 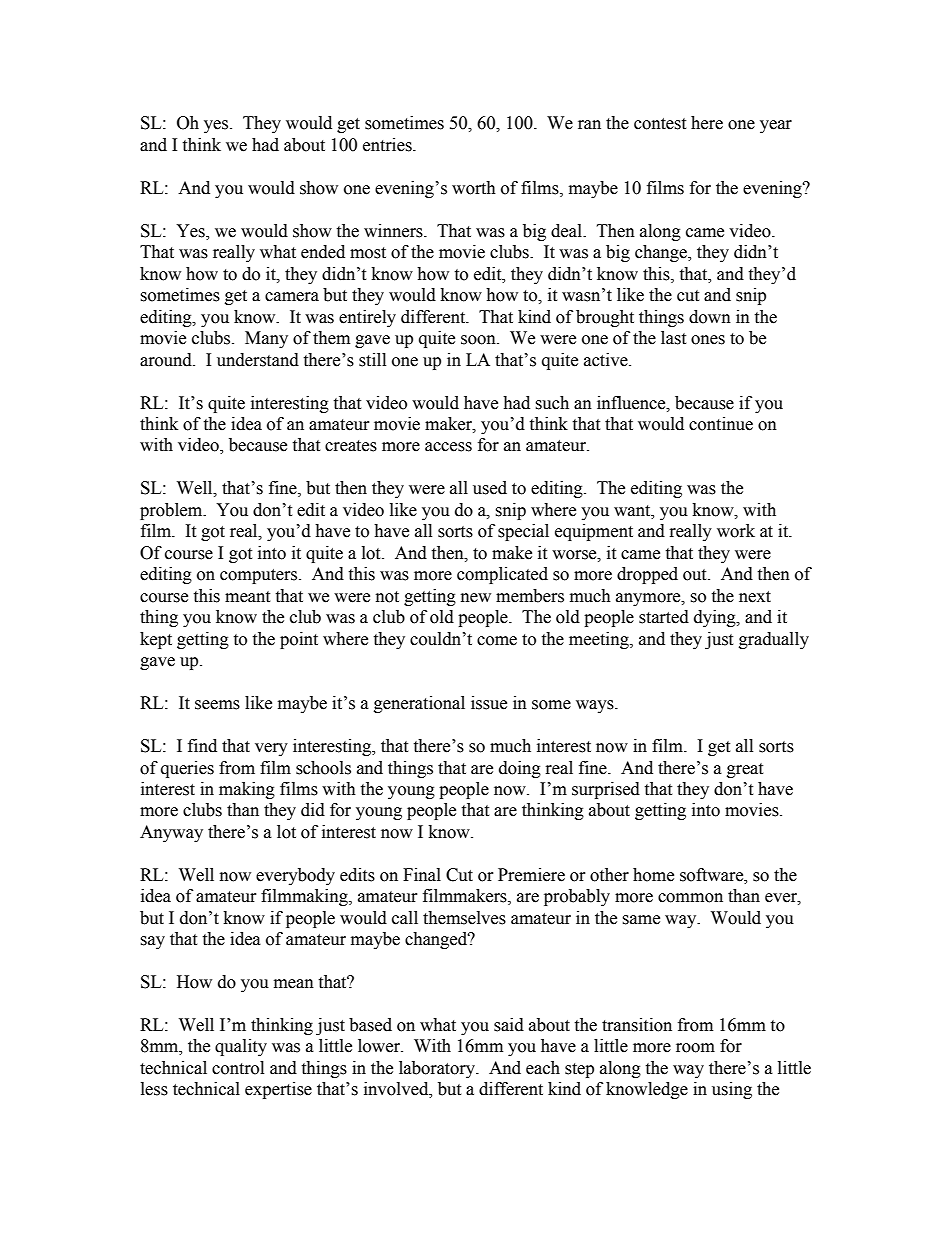 What do you see at coordinates (716, 618) in the page?
I see `dying` at bounding box center [716, 618].
